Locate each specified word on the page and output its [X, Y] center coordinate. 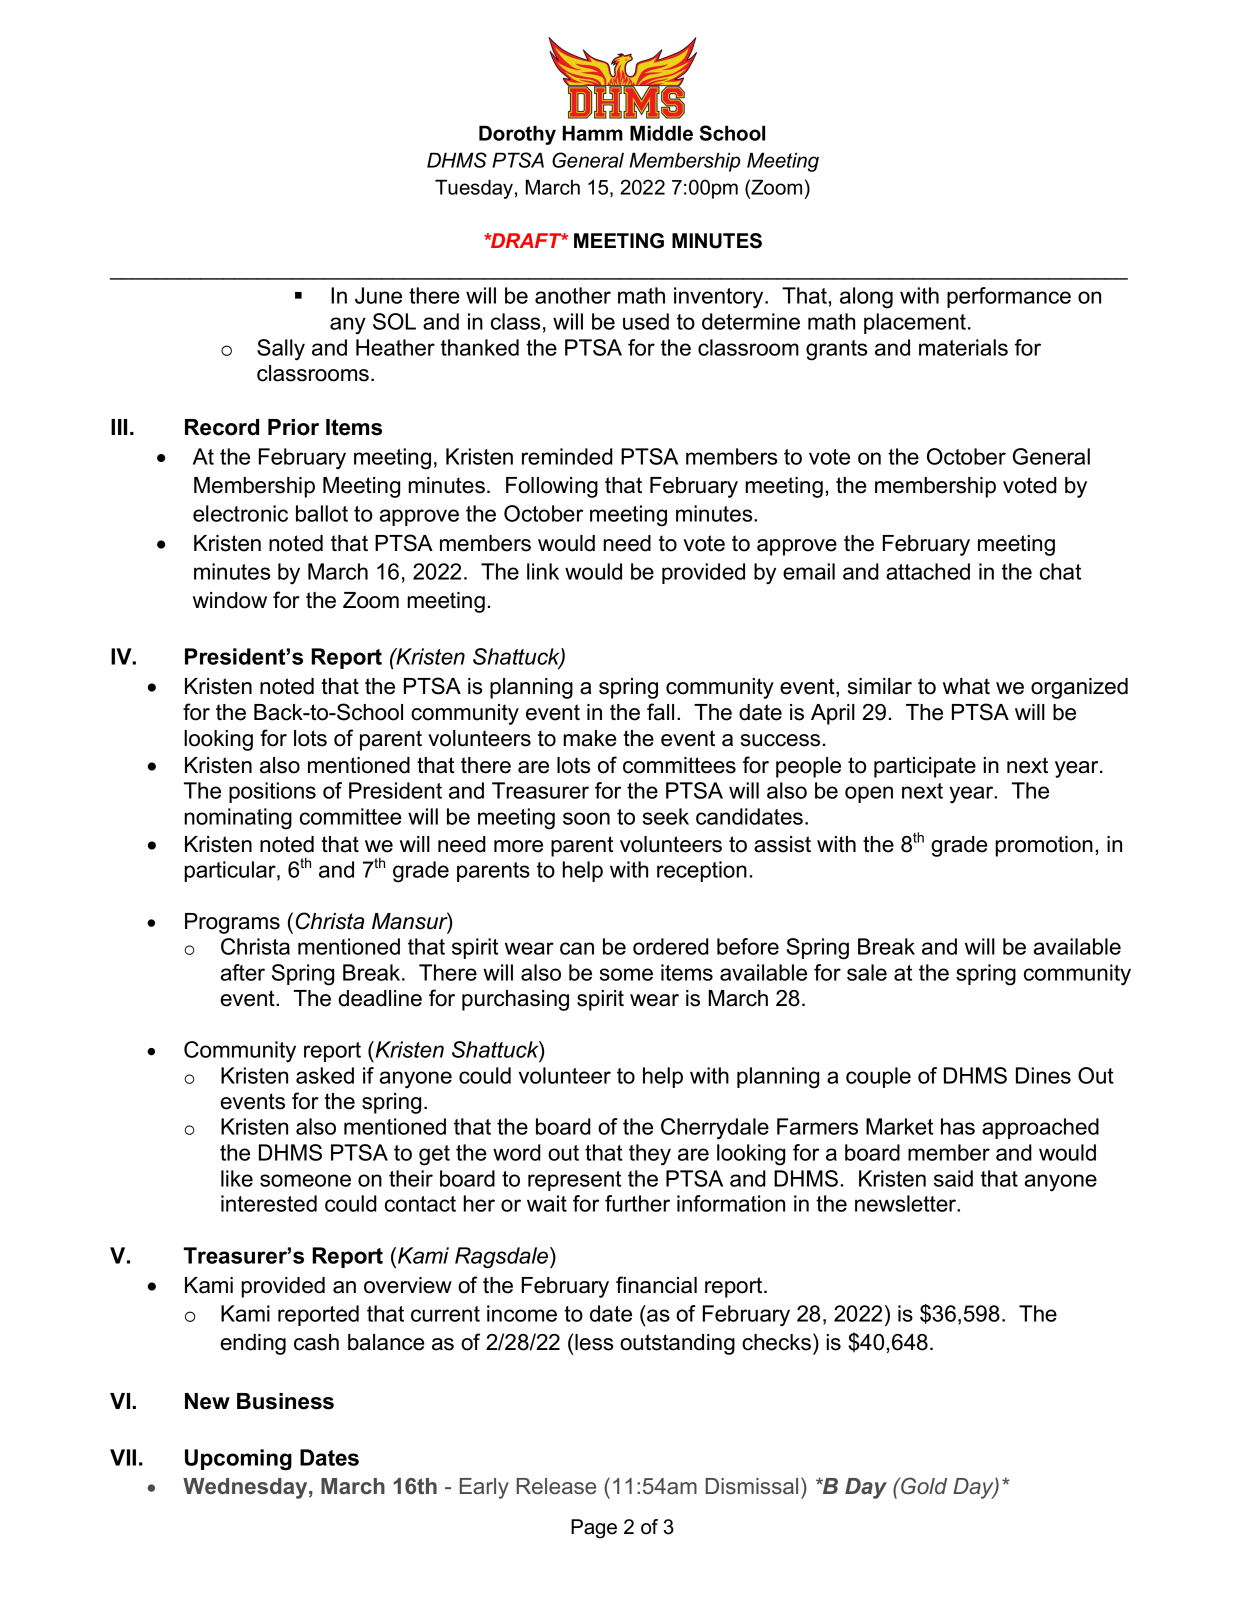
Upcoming [238, 1460]
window [230, 600]
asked [325, 1075]
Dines [1043, 1075]
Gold [923, 1486]
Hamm [593, 133]
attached [928, 571]
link [543, 571]
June [378, 295]
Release [556, 1486]
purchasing [515, 1000]
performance [1009, 297]
